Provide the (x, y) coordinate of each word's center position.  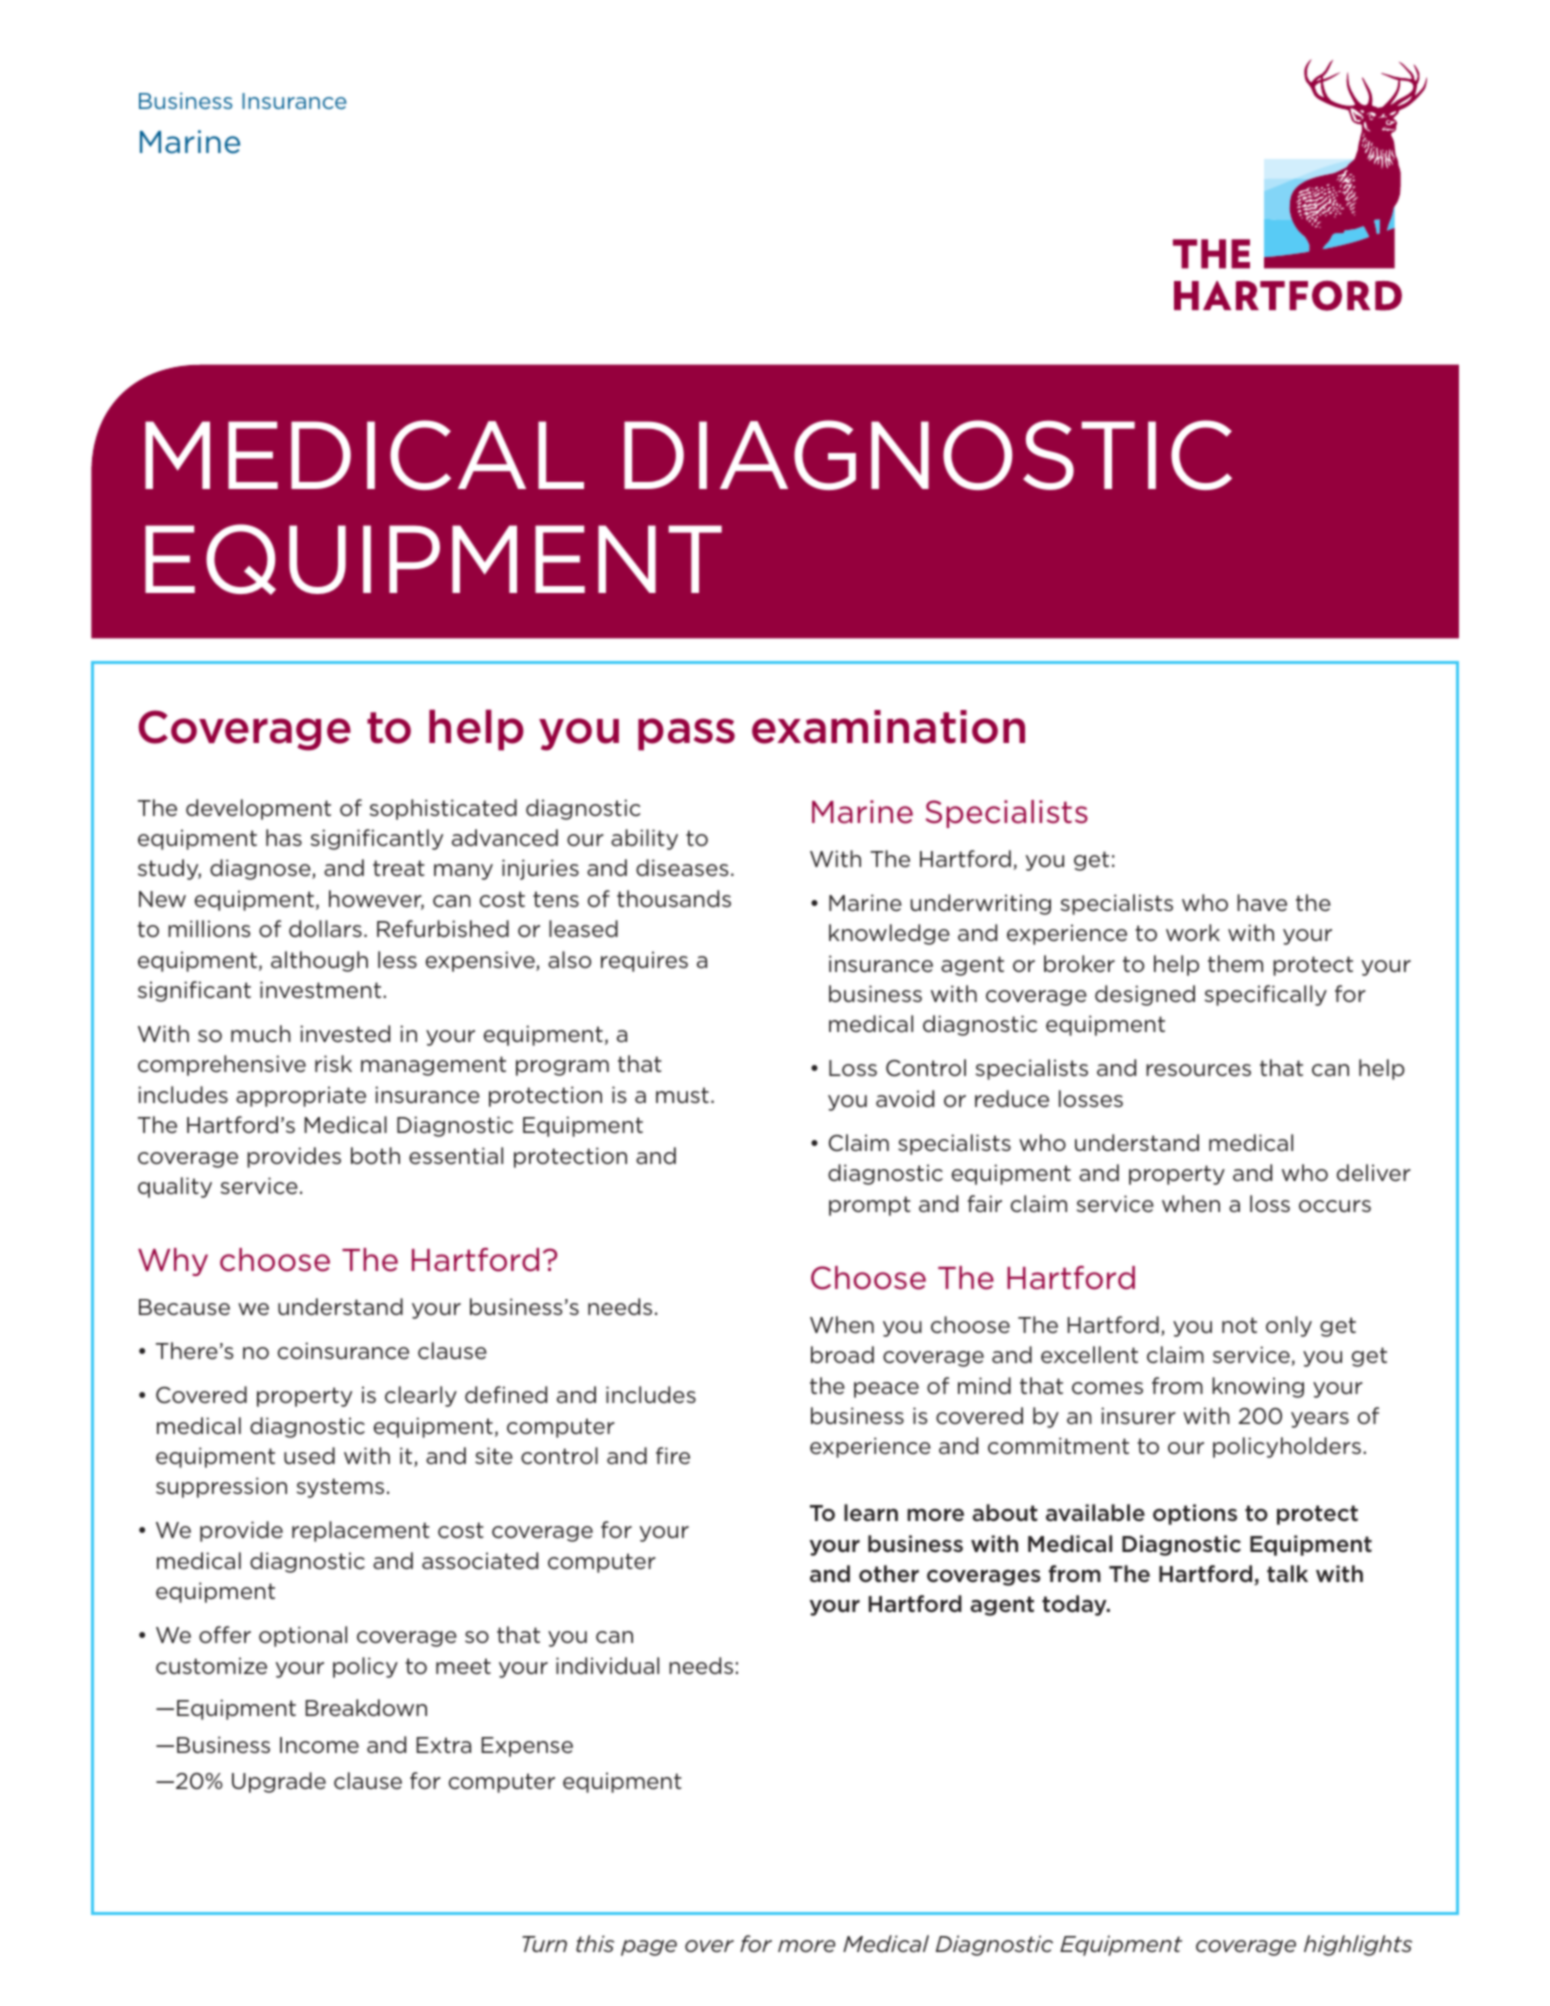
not (1239, 1325)
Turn (544, 1944)
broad (842, 1354)
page (649, 1948)
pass (686, 734)
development (258, 809)
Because (184, 1307)
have (1262, 902)
